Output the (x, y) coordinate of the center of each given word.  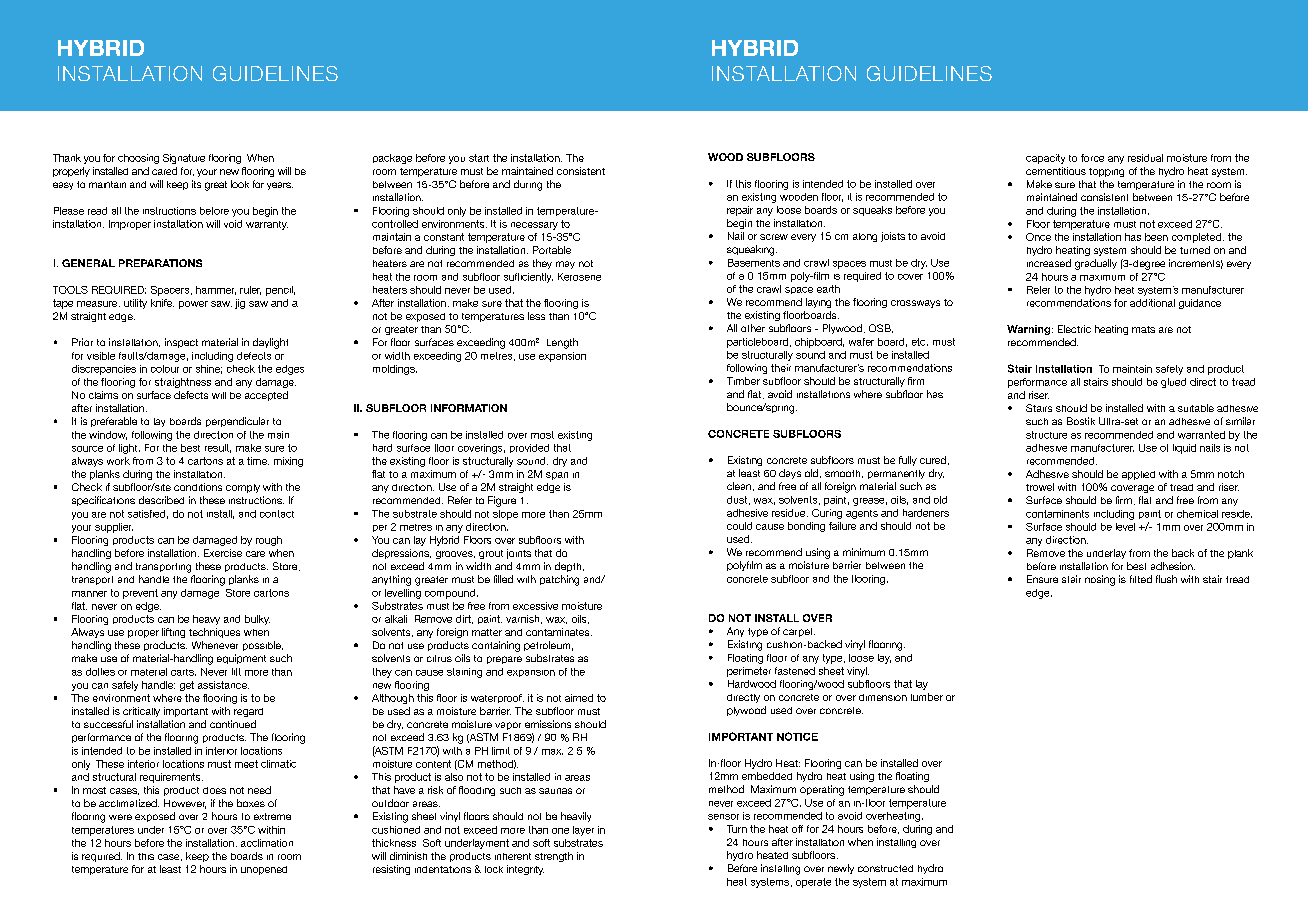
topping (1106, 172)
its (196, 184)
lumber (927, 697)
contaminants (1057, 514)
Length (562, 343)
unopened (264, 870)
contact (277, 514)
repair (740, 211)
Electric (1074, 329)
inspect (181, 343)
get (187, 686)
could (739, 526)
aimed (579, 698)
